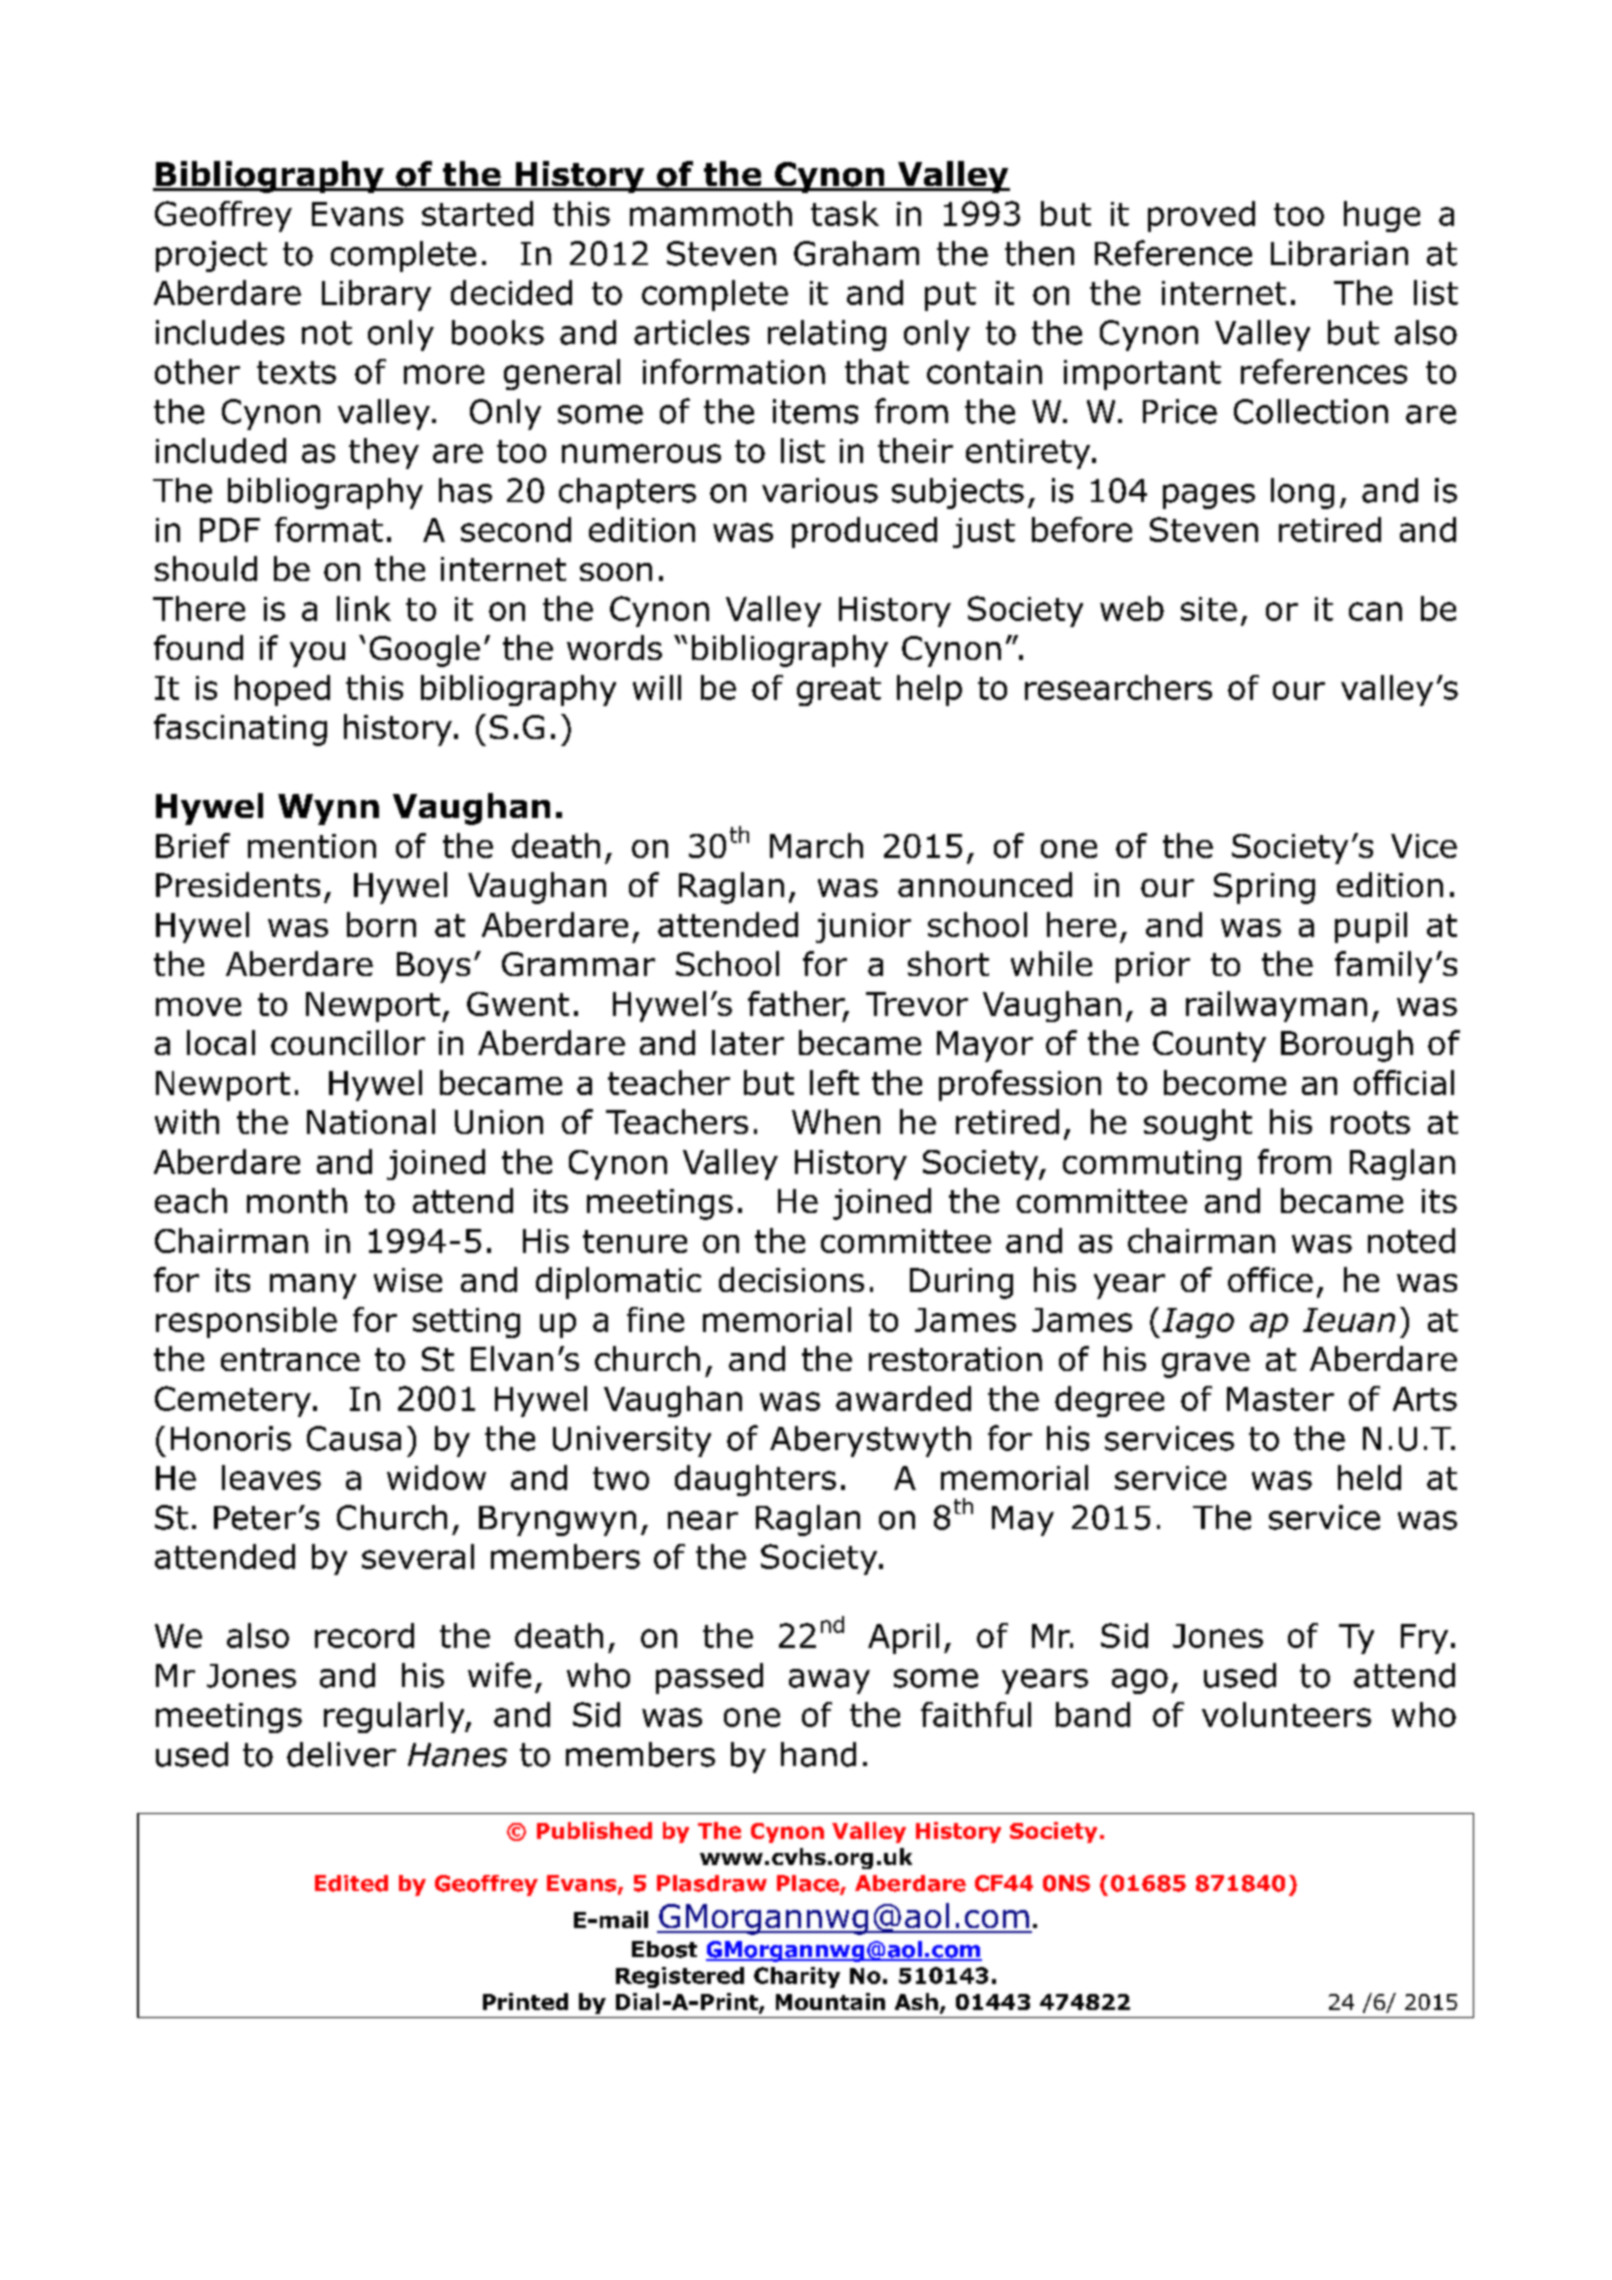  What do you see at coordinates (1339, 253) in the screenshot?
I see `Librarian` at bounding box center [1339, 253].
